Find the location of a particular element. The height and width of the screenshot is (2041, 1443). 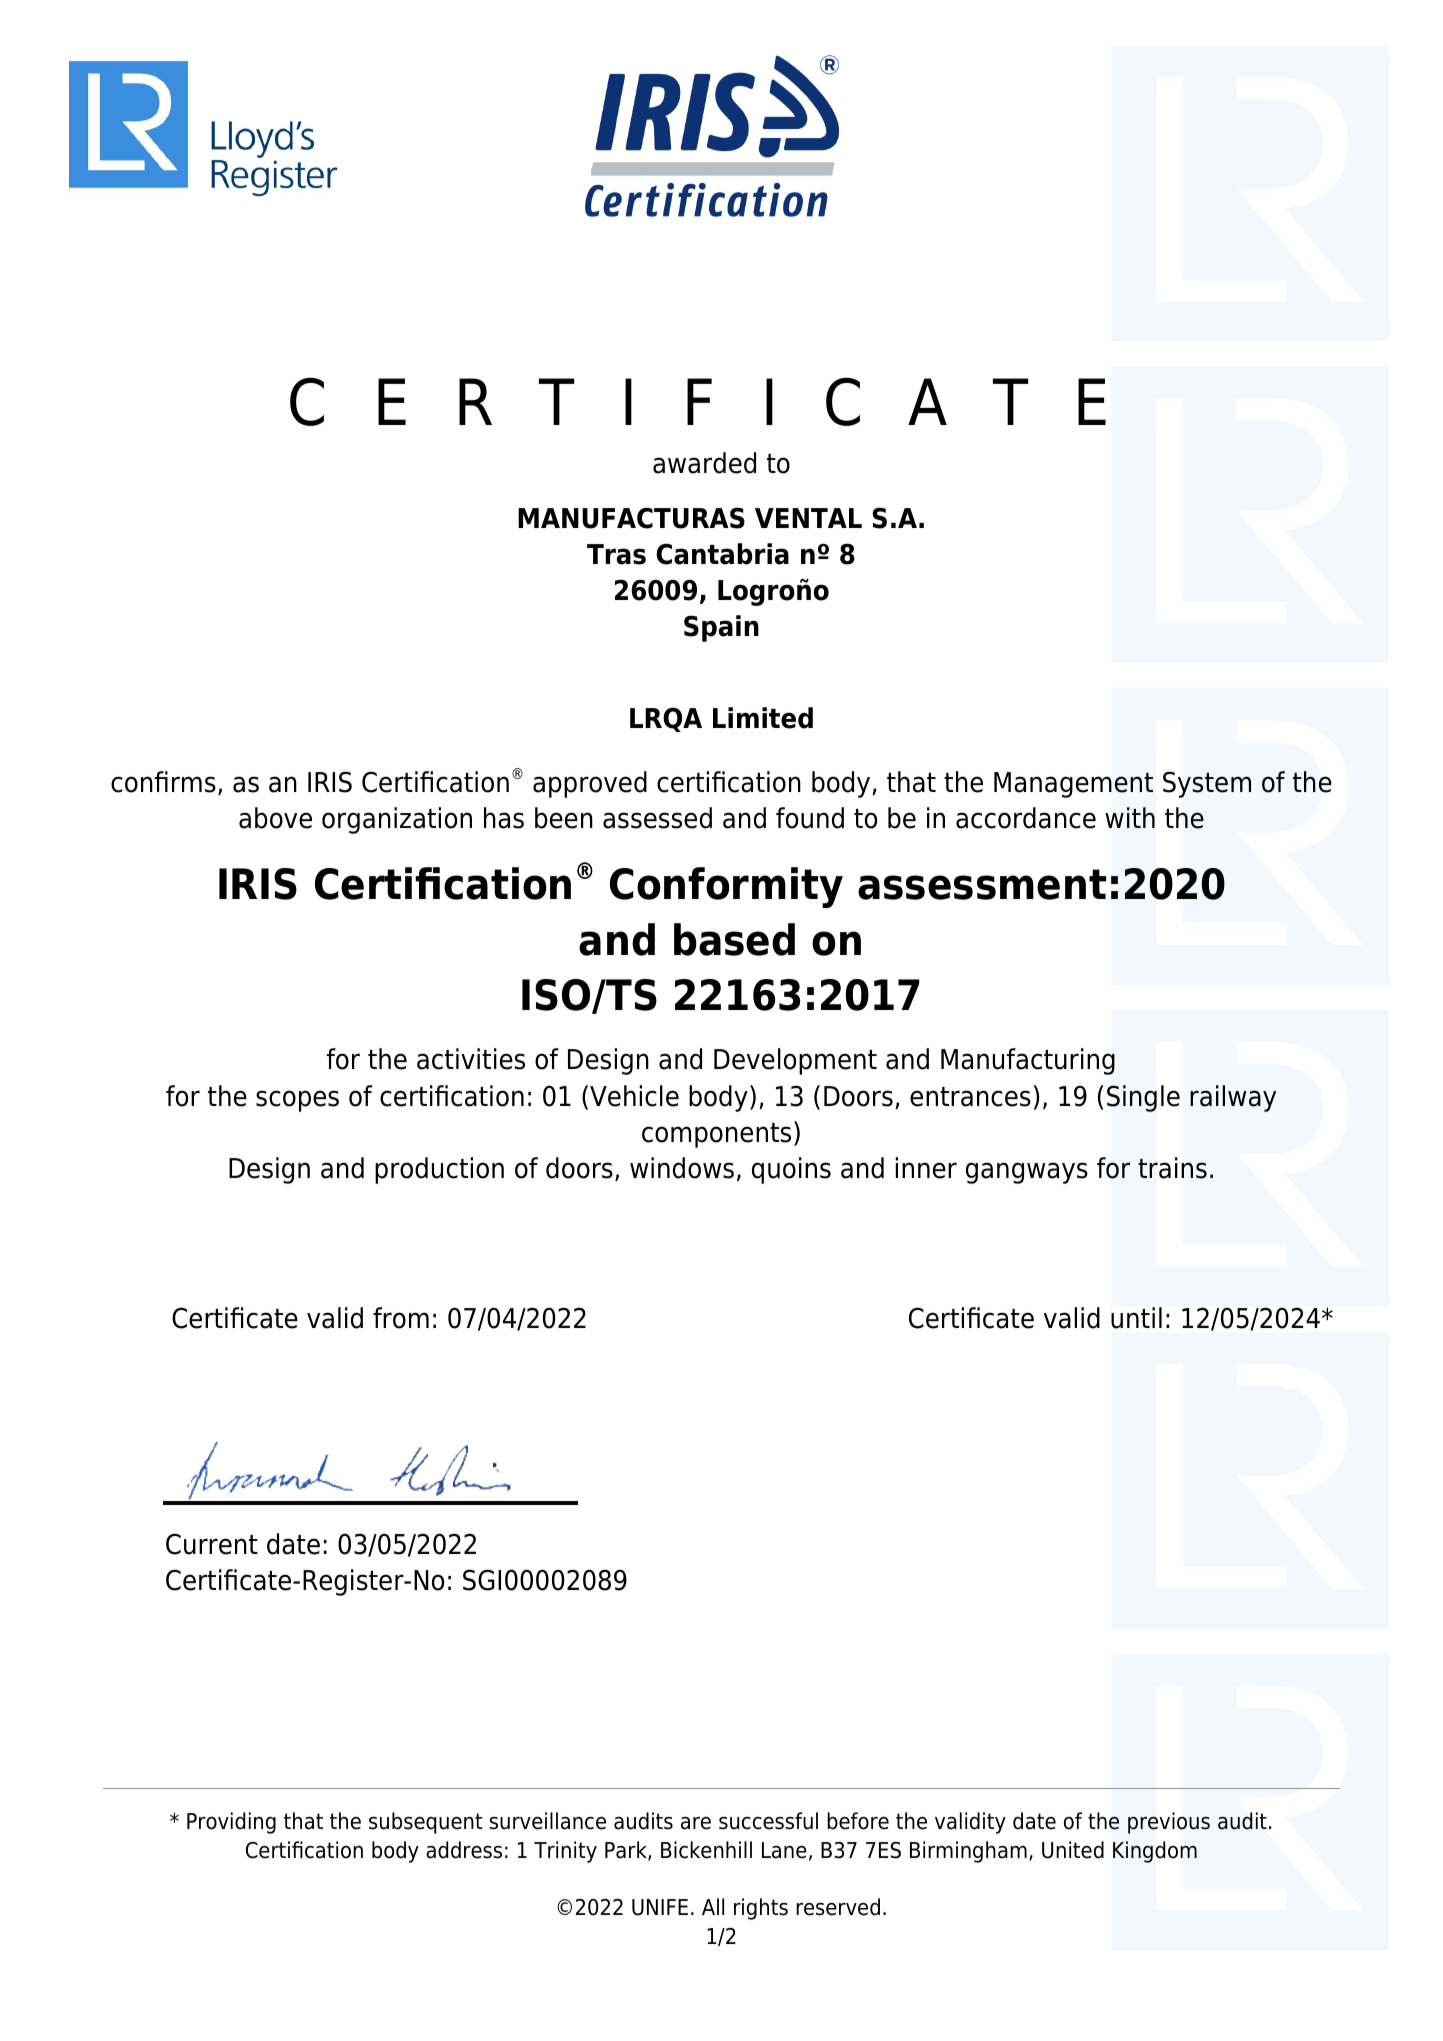

trains is located at coordinates (1172, 1168).
